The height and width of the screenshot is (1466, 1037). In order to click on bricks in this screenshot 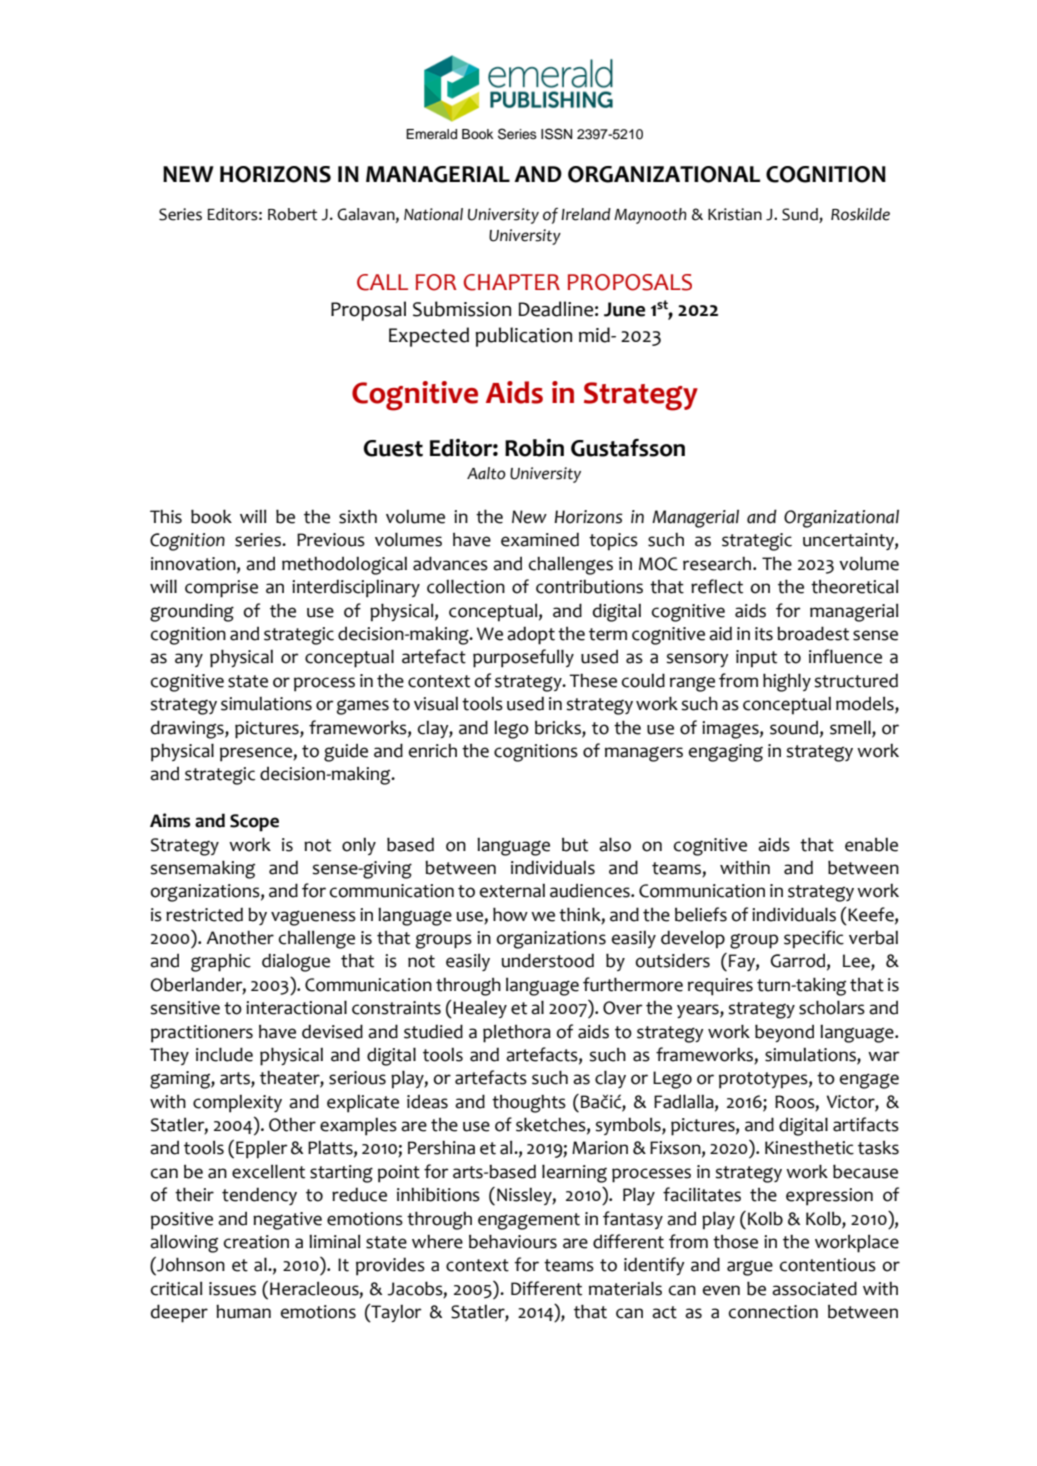, I will do `click(559, 728)`.
